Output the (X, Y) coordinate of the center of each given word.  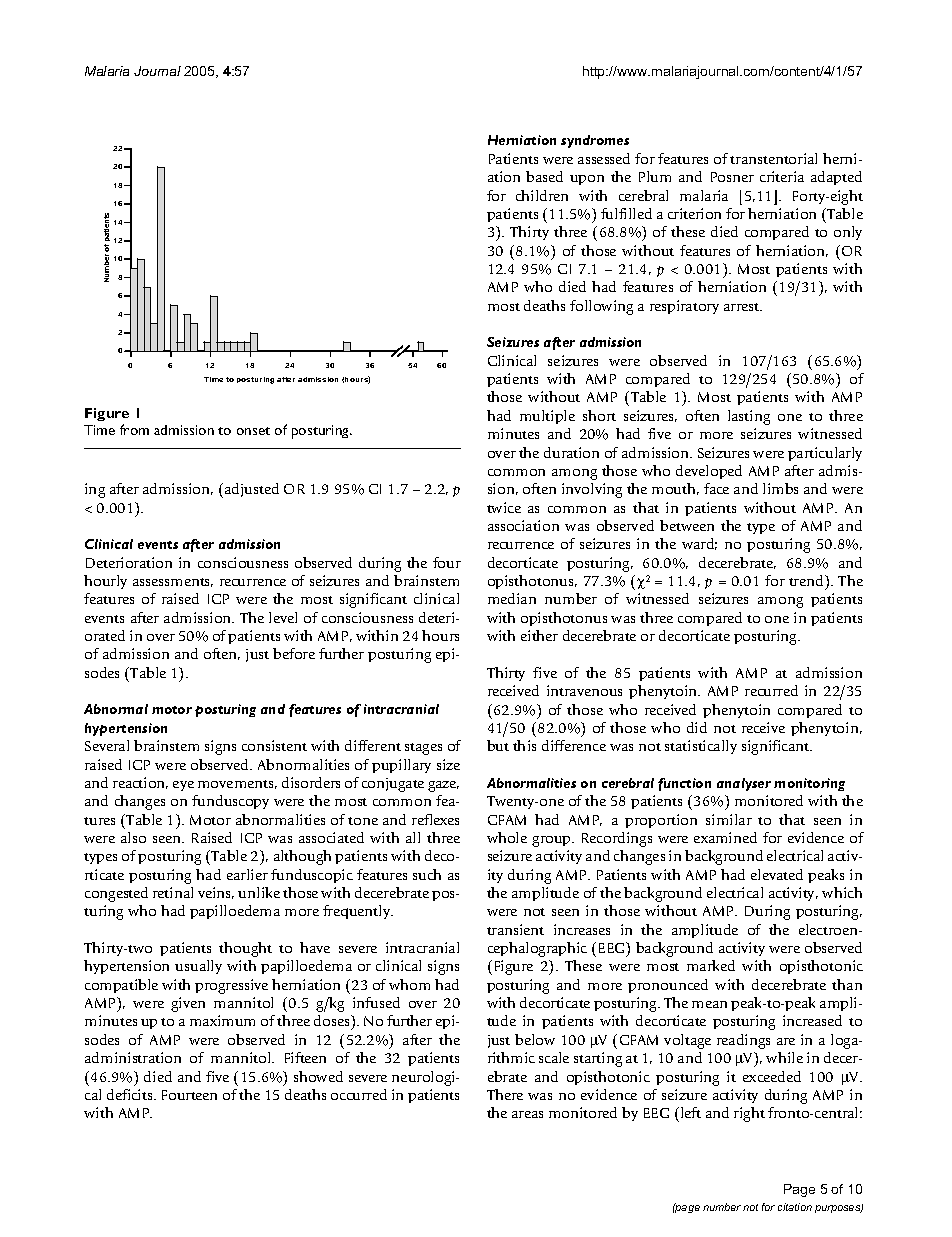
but (498, 745)
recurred (771, 690)
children (542, 195)
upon (587, 180)
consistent (274, 745)
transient (515, 929)
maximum (222, 1020)
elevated (777, 874)
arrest (743, 307)
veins (216, 893)
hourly (105, 582)
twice (504, 507)
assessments (173, 582)
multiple (547, 417)
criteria (782, 176)
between (687, 525)
